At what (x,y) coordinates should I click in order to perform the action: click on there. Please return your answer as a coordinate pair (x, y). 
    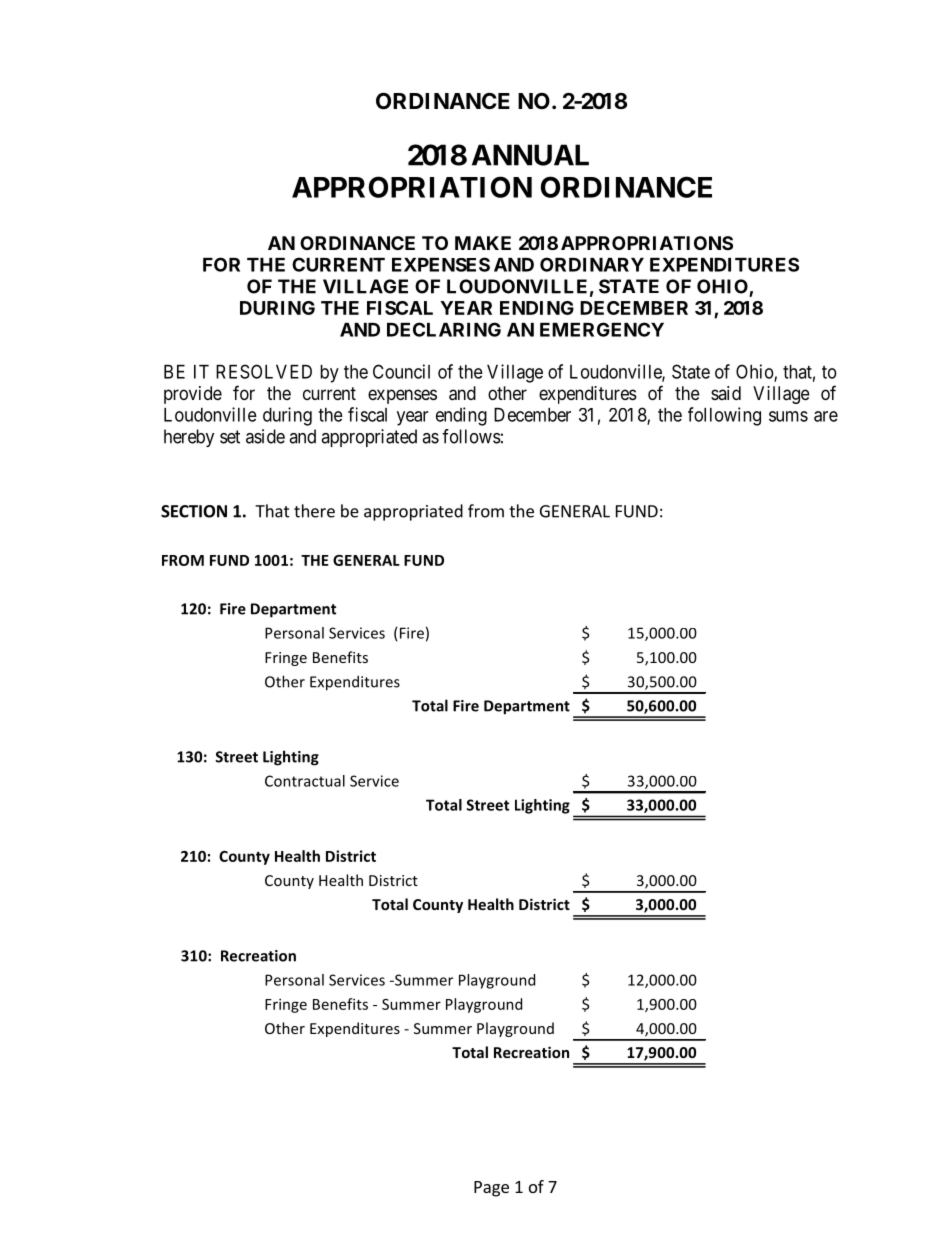
    Looking at the image, I should click on (314, 511).
